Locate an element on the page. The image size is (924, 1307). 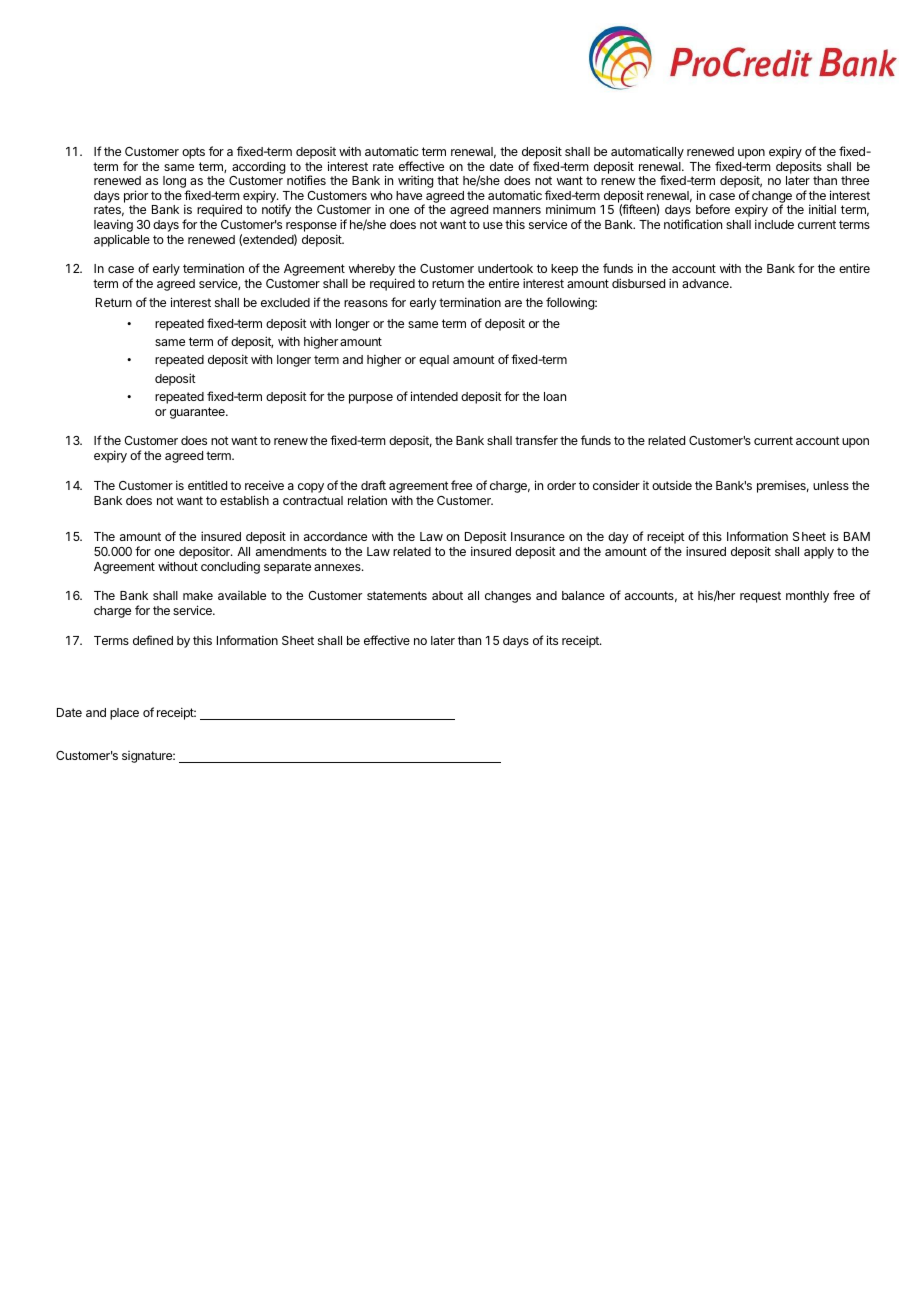
three is located at coordinates (855, 180).
